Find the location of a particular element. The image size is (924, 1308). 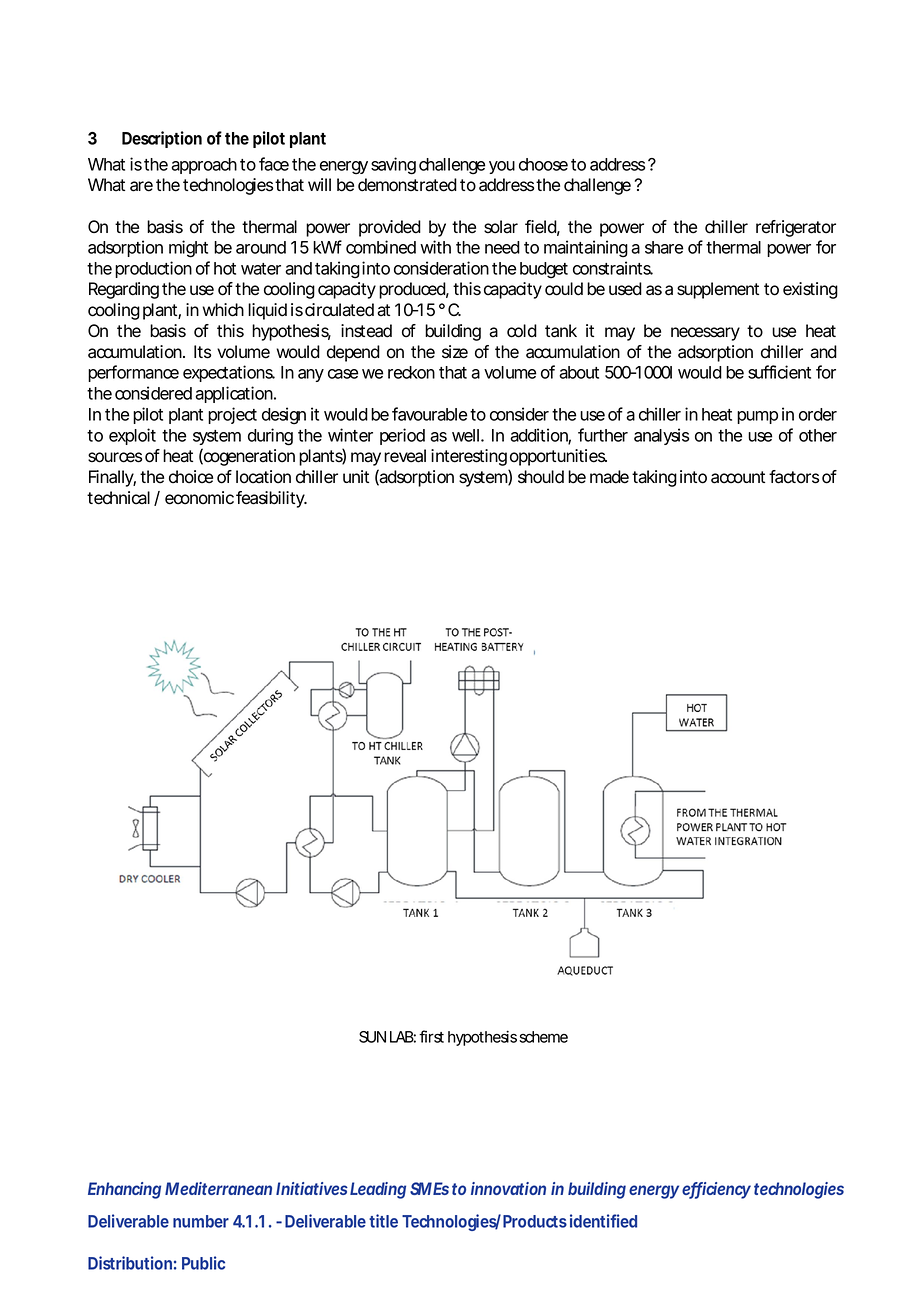

pump is located at coordinates (757, 417).
